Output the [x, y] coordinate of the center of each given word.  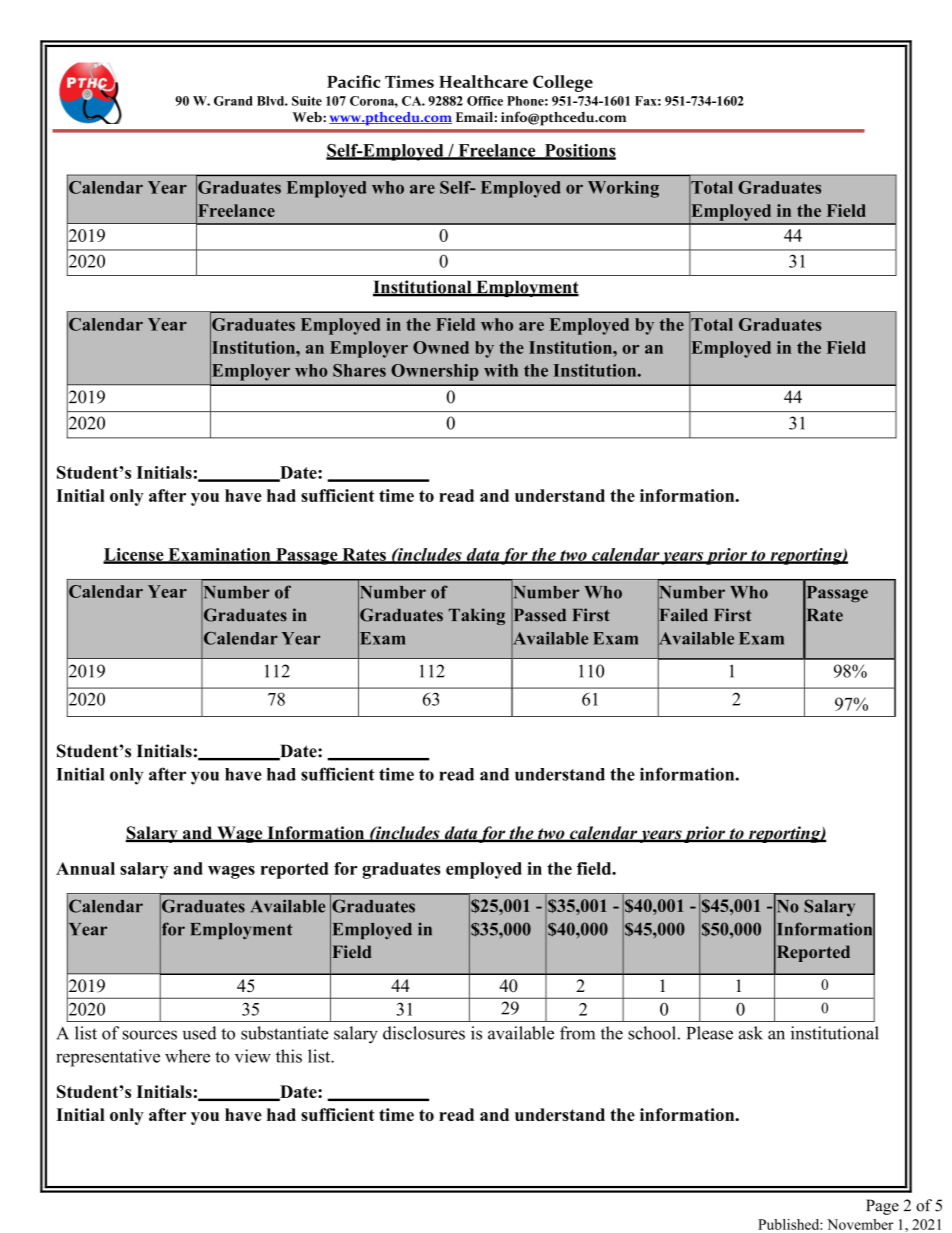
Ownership [435, 372]
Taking [477, 616]
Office [485, 101]
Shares [359, 370]
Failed [683, 615]
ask [751, 1033]
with [501, 370]
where [187, 1056]
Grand [233, 101]
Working [623, 189]
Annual [85, 868]
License [134, 555]
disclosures [424, 1033]
